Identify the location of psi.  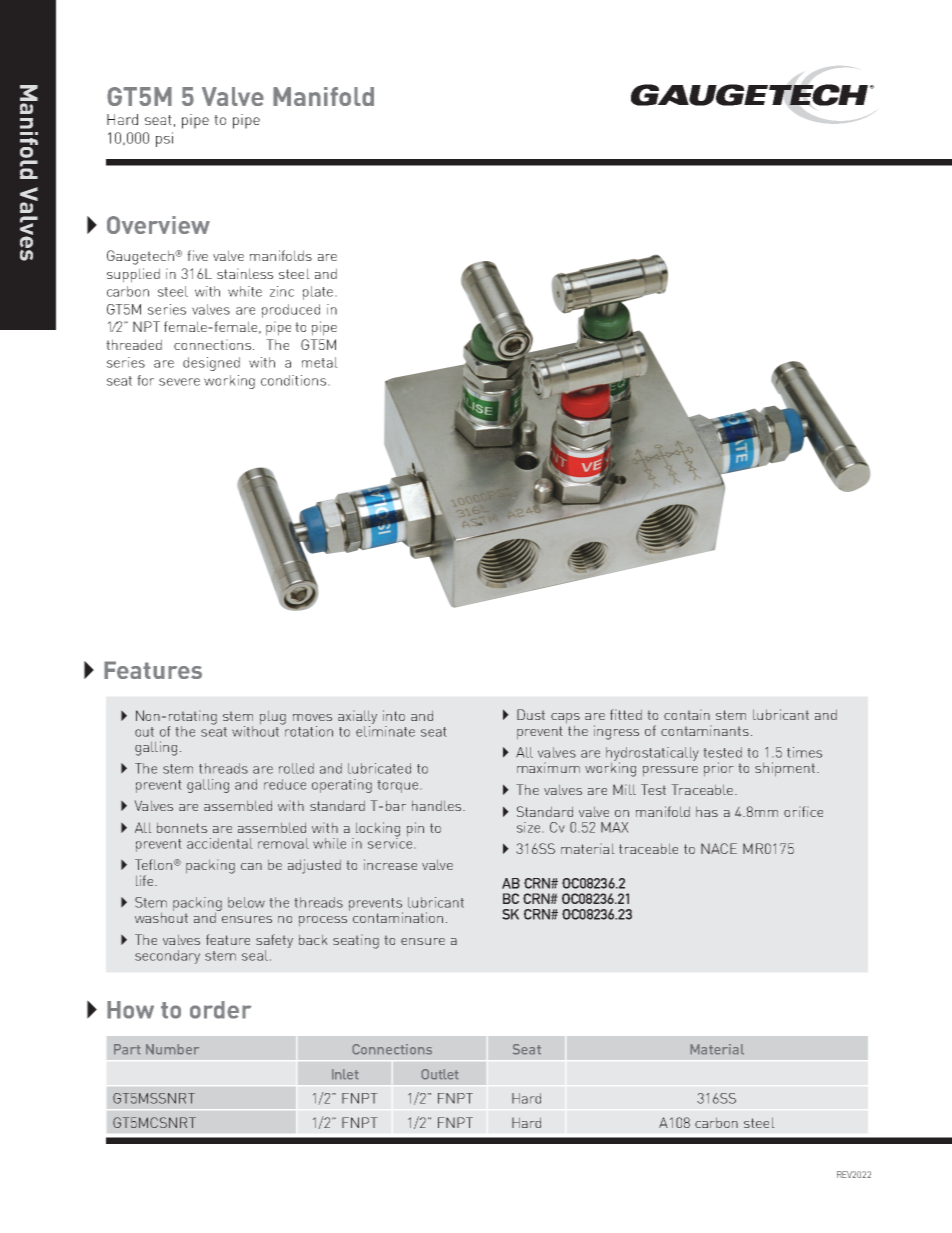
(164, 139).
